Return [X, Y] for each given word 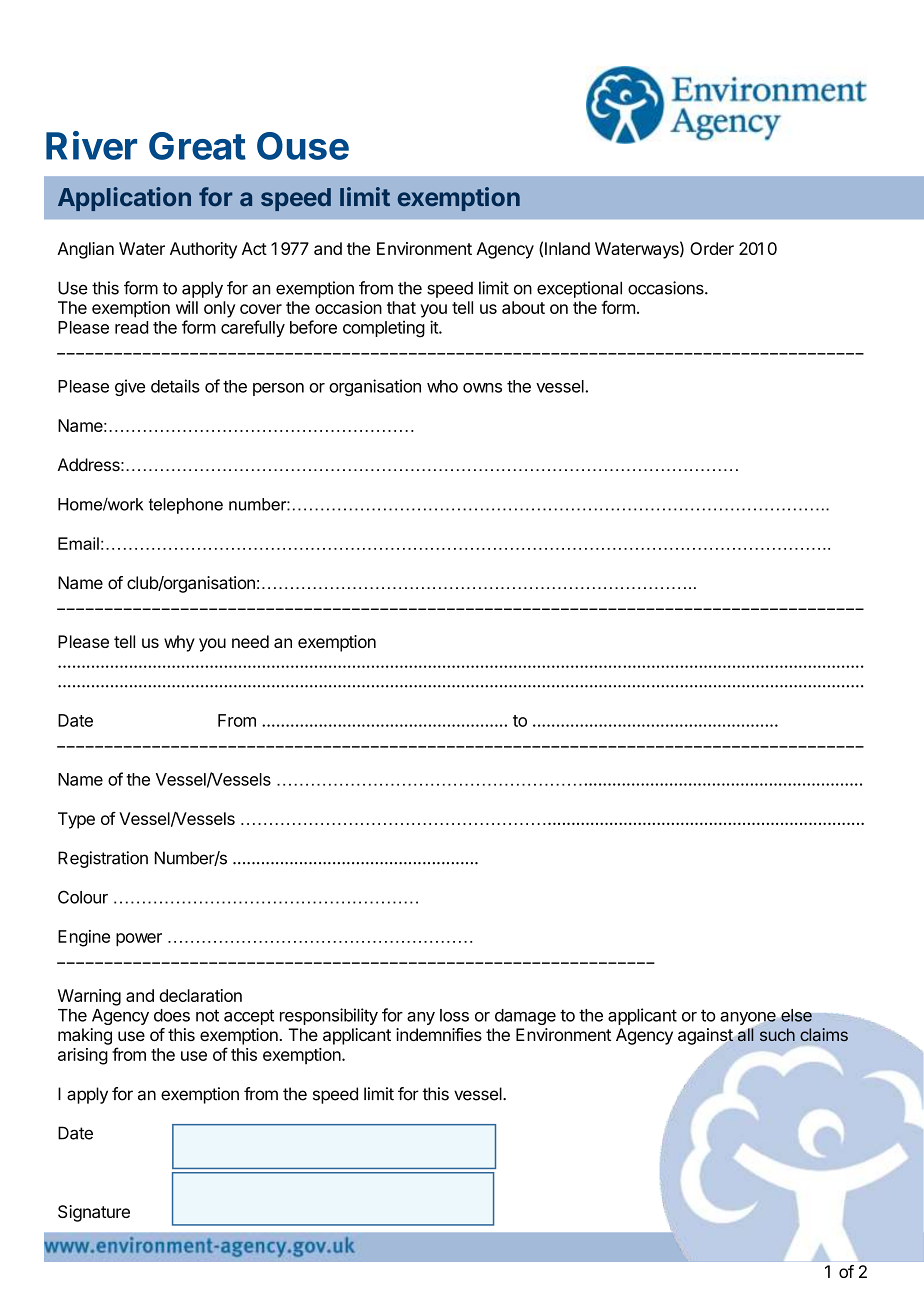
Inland [567, 248]
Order [712, 248]
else [796, 1015]
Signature [94, 1213]
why [179, 643]
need [250, 641]
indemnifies [439, 1034]
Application [124, 199]
